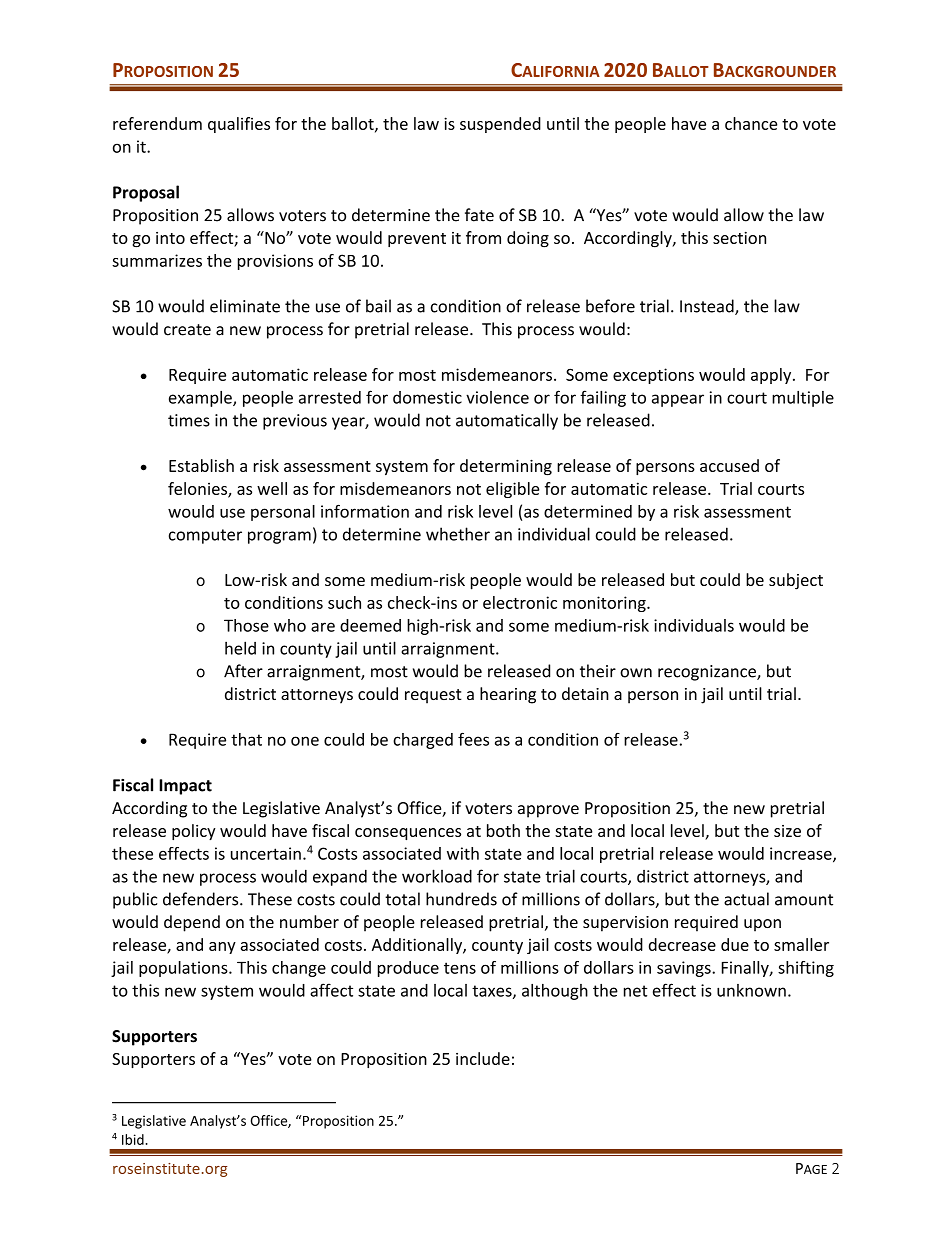  Describe the element at coordinates (751, 990) in the screenshot. I see `unknown` at that location.
